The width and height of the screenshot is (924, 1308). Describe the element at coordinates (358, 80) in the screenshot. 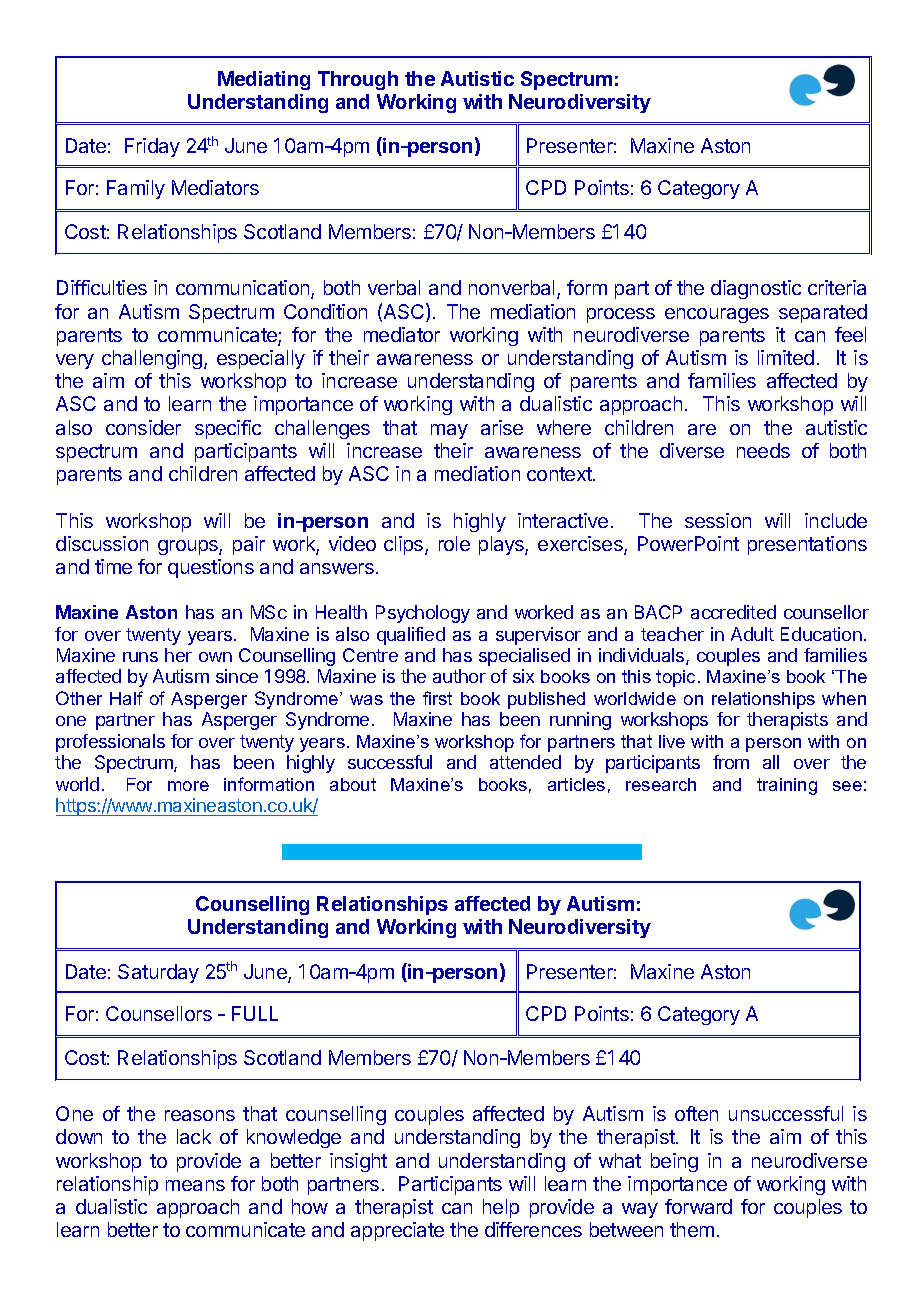

I see `Through` at that location.
